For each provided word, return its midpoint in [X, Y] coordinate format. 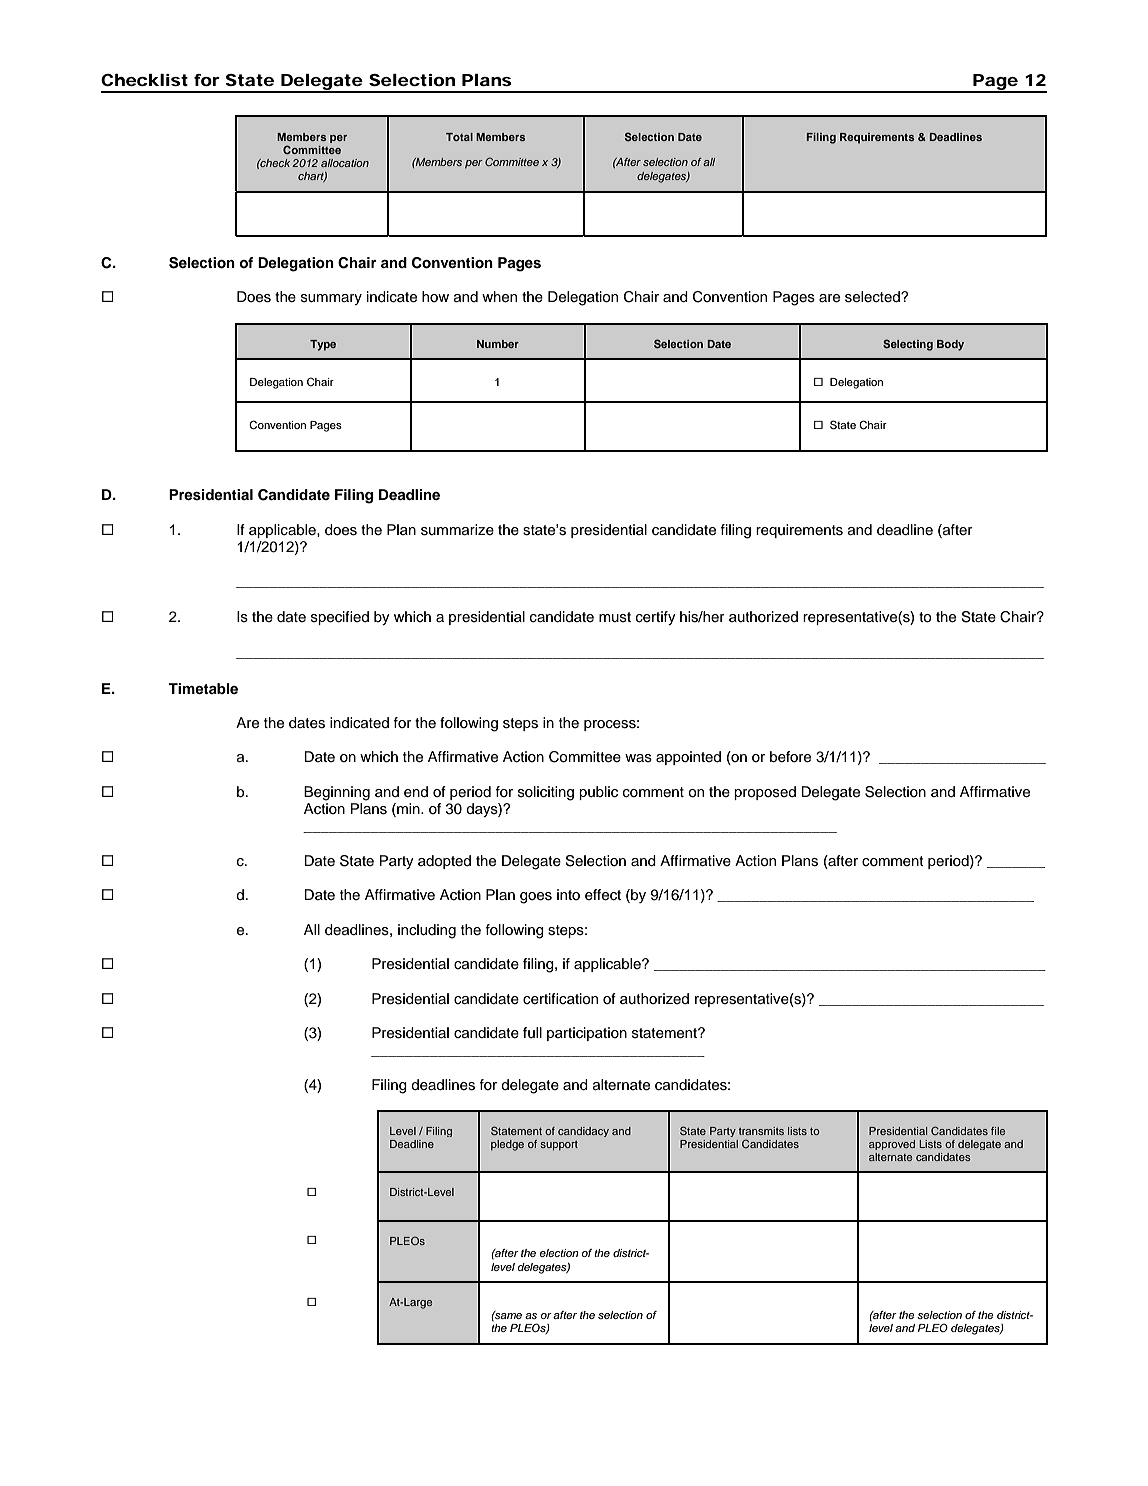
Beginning [337, 793]
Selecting [908, 345]
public [598, 793]
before [790, 757]
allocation [345, 163]
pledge [507, 1145]
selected [873, 297]
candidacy [583, 1132]
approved [892, 1145]
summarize [457, 530]
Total [459, 137]
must [615, 617]
